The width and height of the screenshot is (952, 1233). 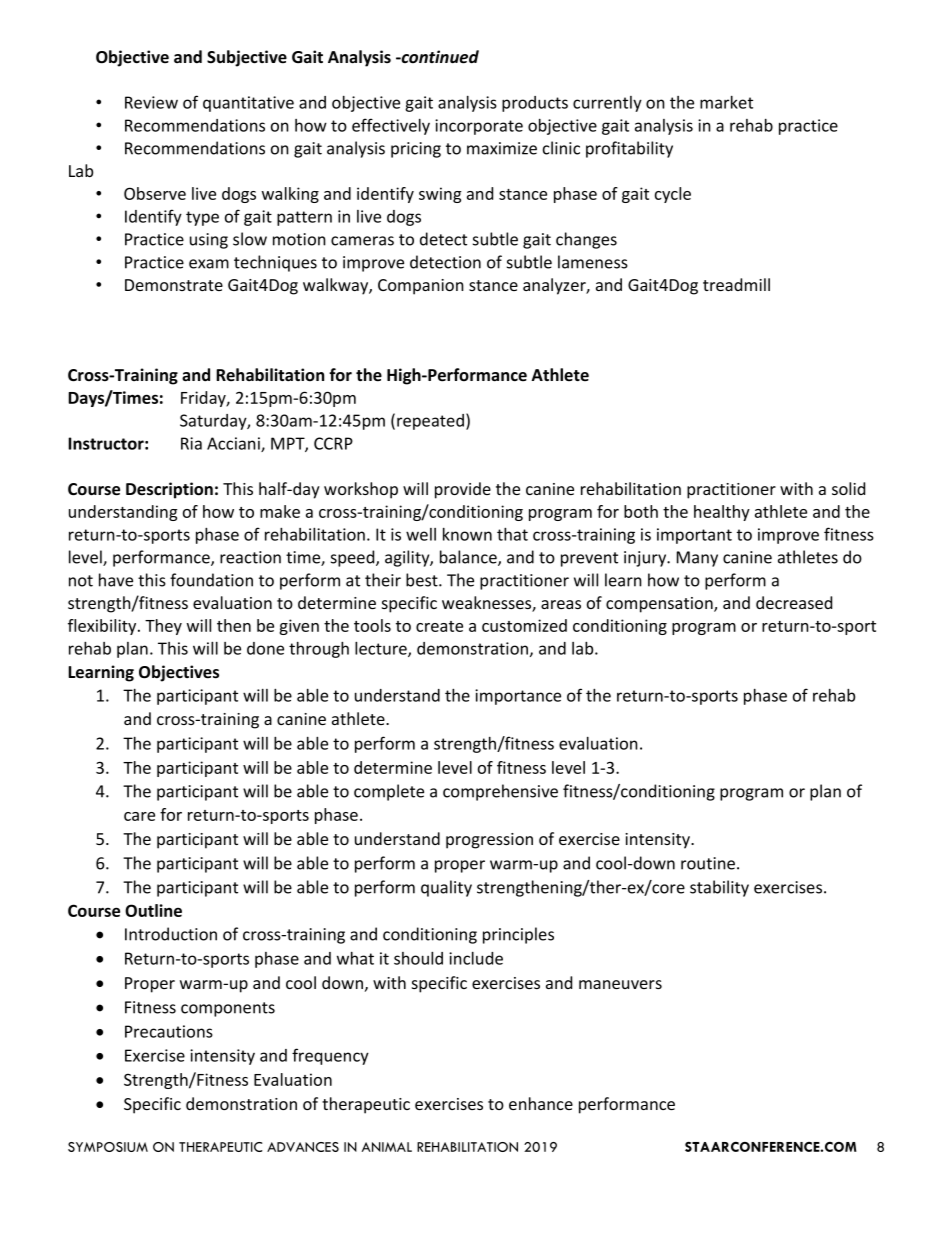 I want to click on provide, so click(x=463, y=490).
